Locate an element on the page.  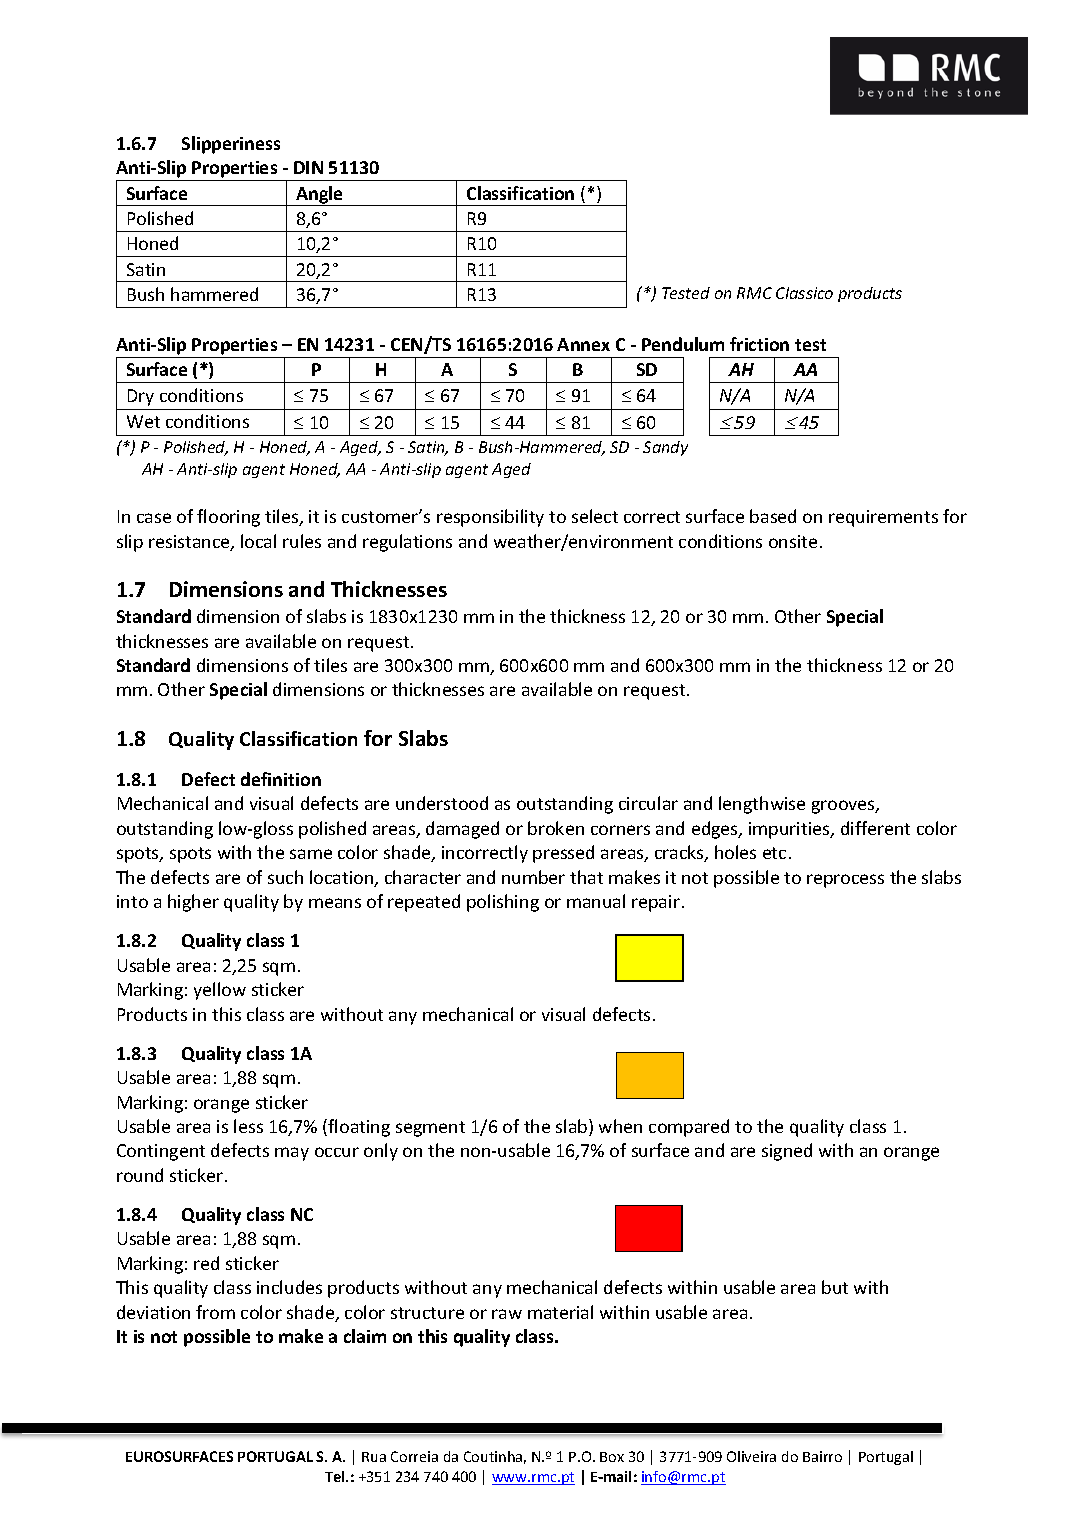
Box is located at coordinates (612, 1457).
